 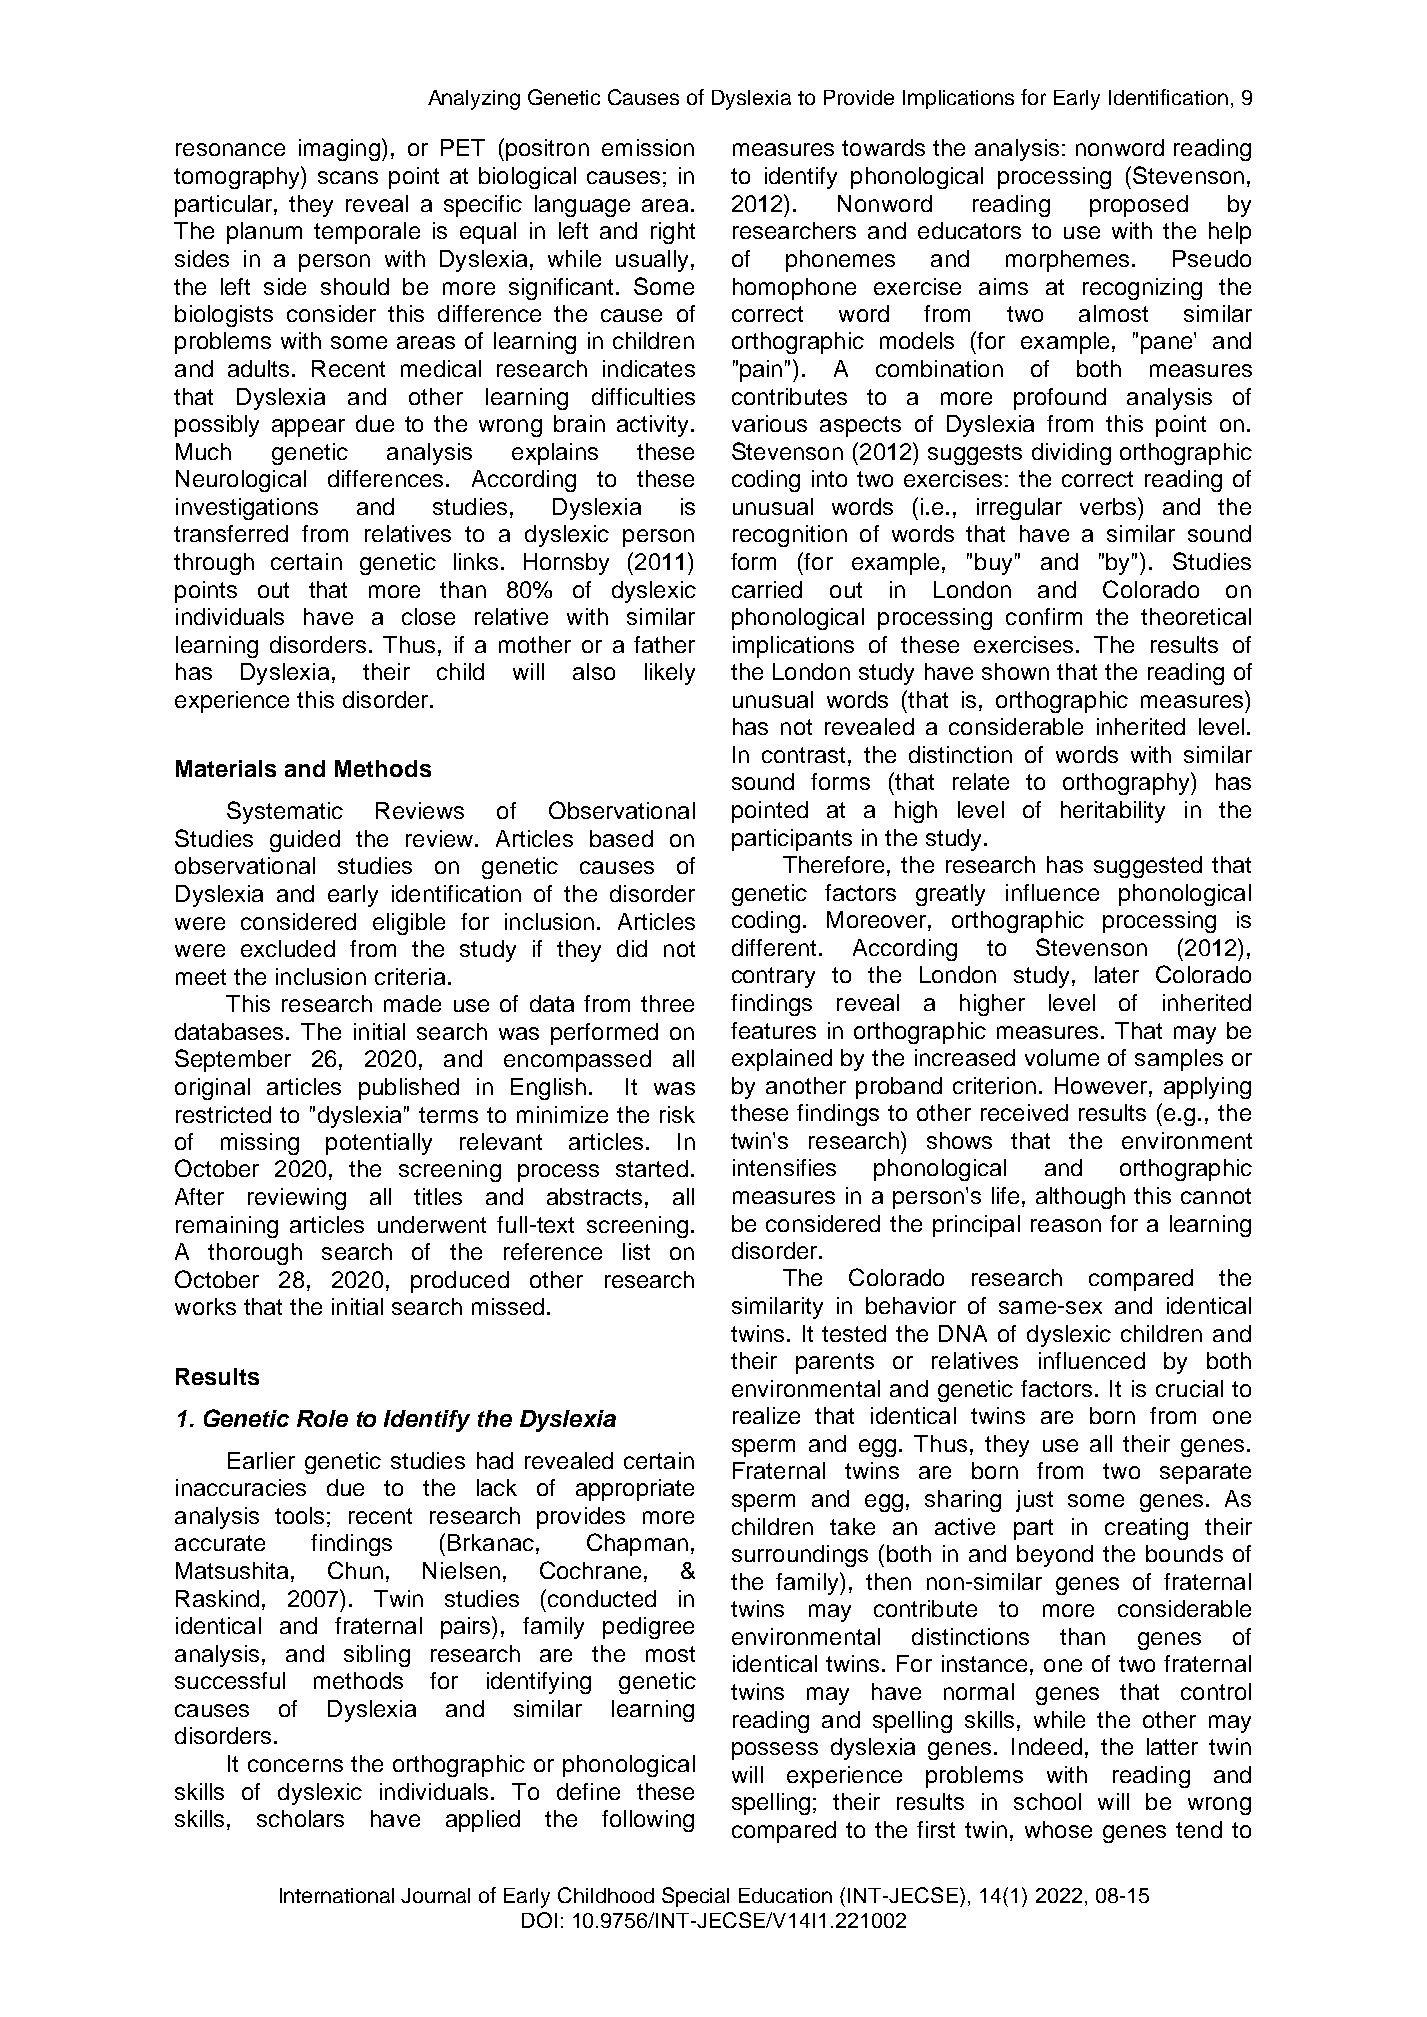 What do you see at coordinates (670, 674) in the image?
I see `likely` at bounding box center [670, 674].
